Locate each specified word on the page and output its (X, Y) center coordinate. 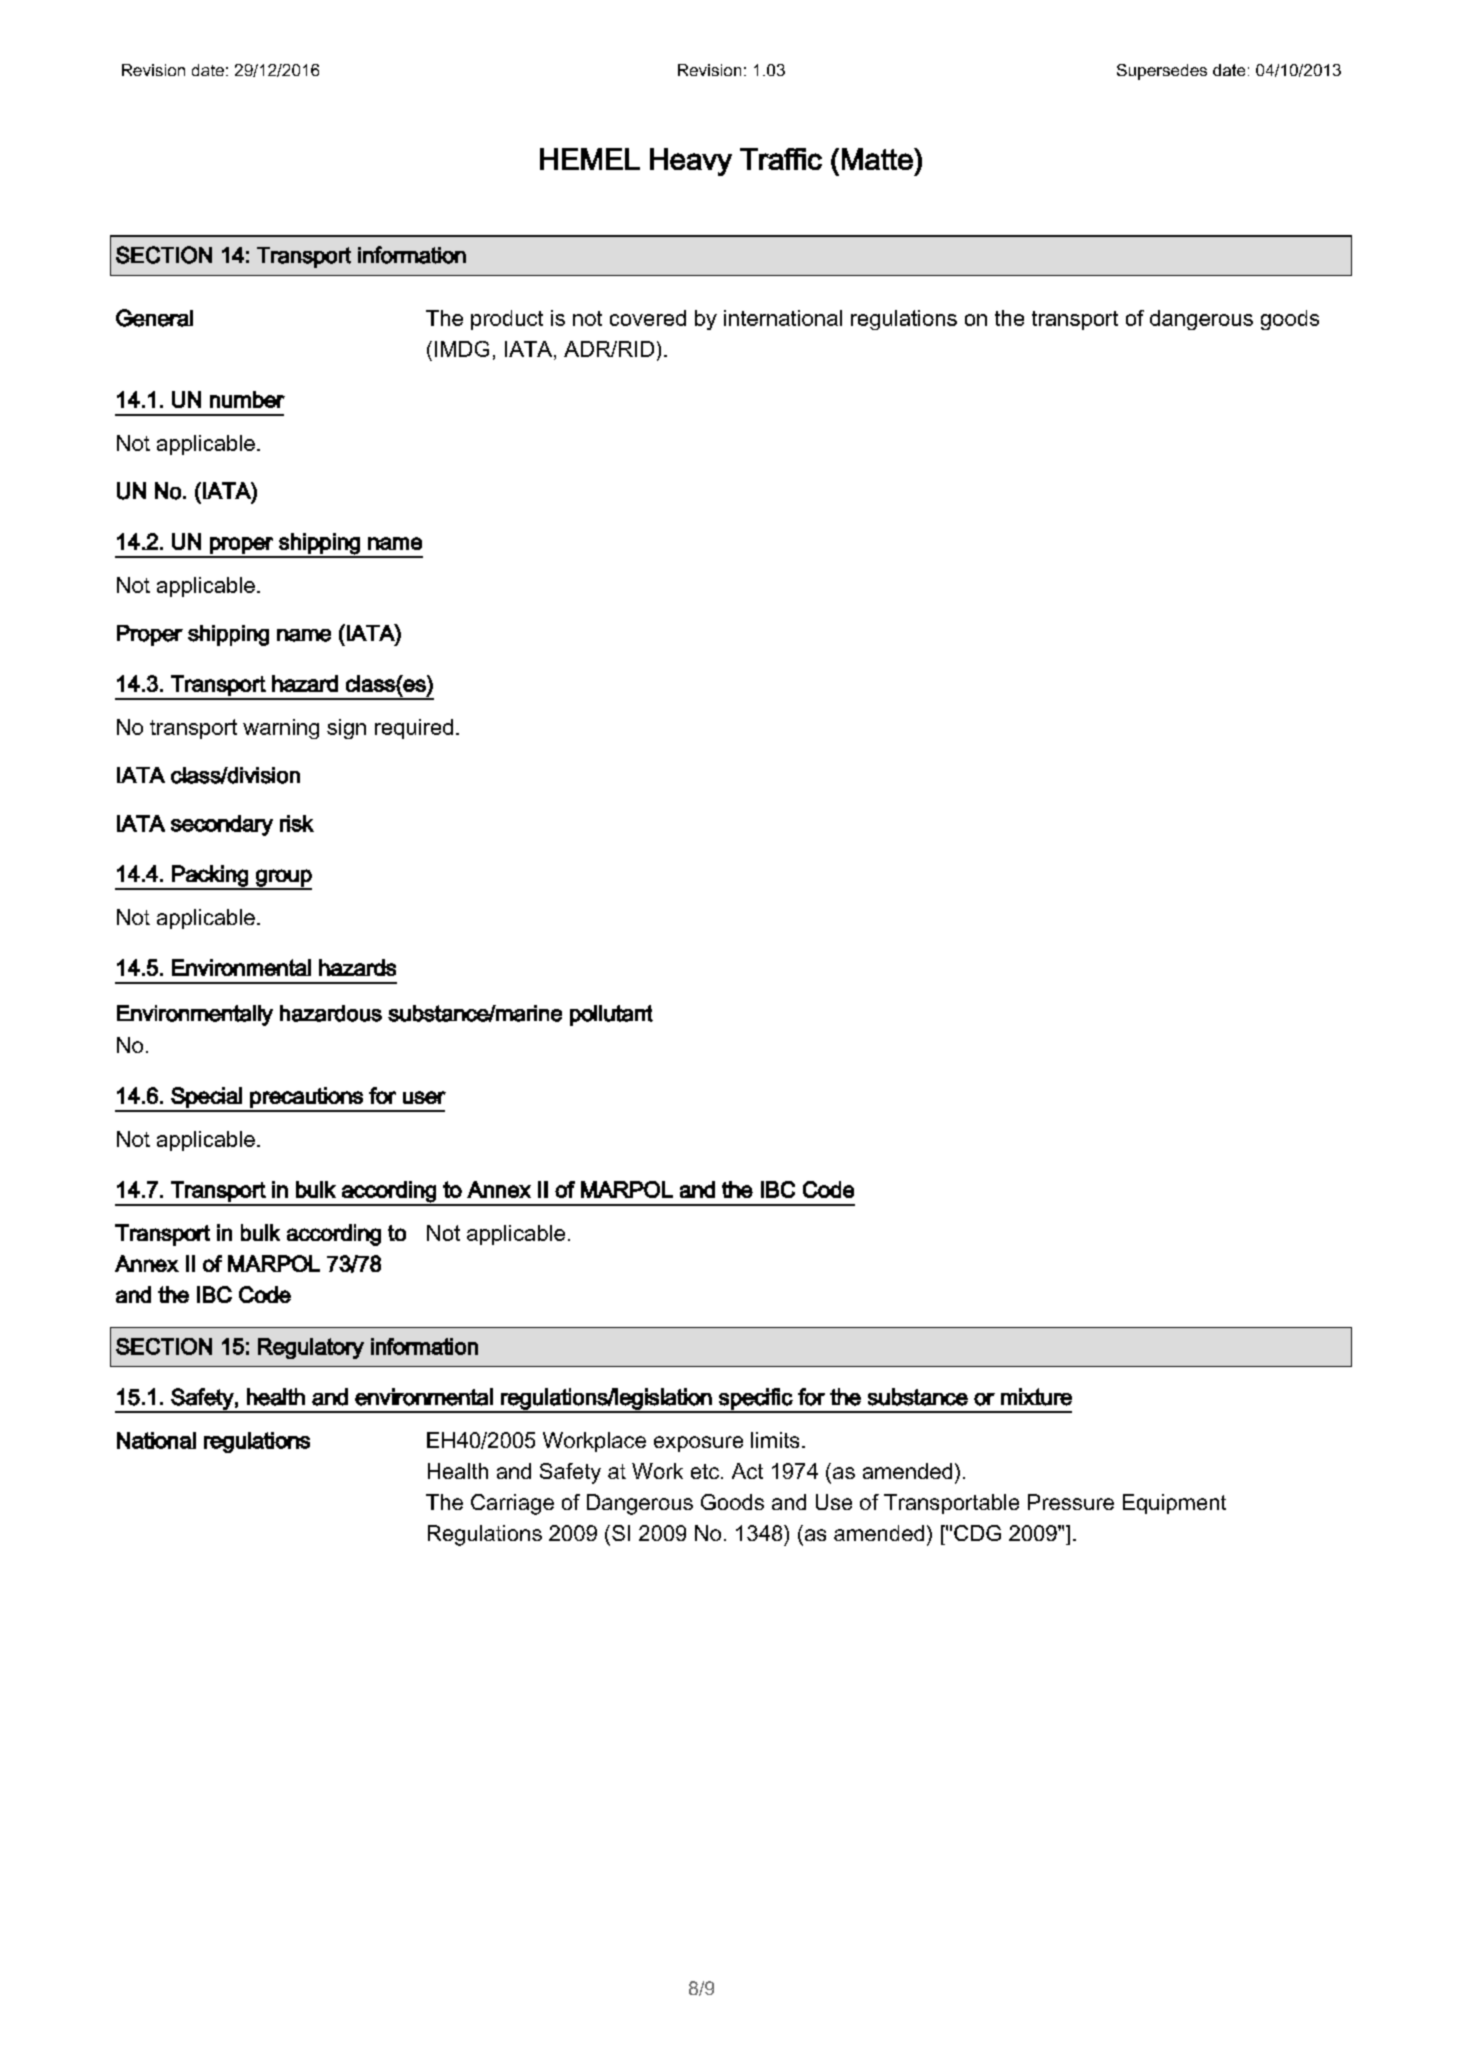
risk (297, 823)
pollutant (611, 1015)
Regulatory (311, 1348)
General (154, 318)
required (414, 729)
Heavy (691, 162)
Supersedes (1162, 72)
